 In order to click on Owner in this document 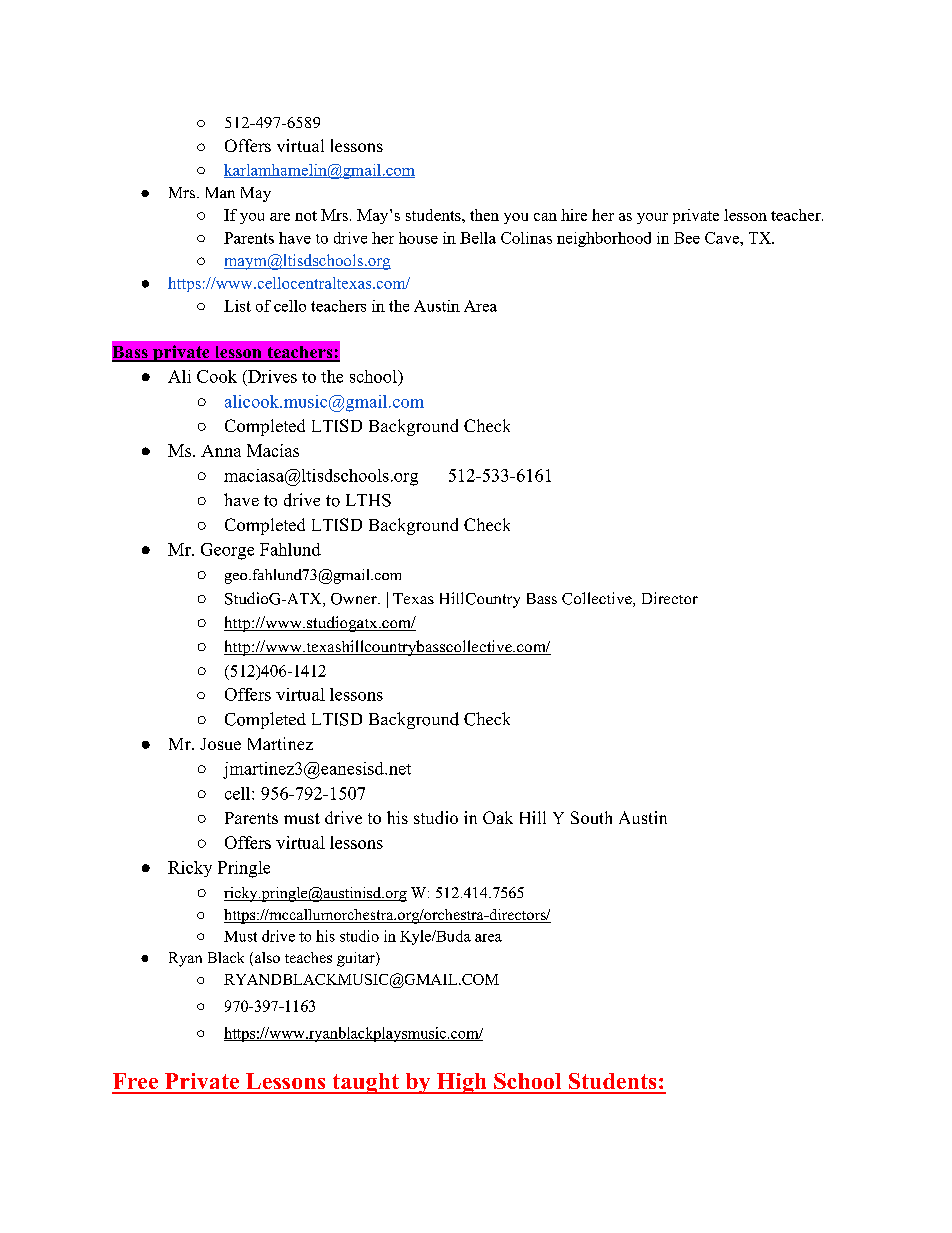, I will do `click(355, 599)`.
